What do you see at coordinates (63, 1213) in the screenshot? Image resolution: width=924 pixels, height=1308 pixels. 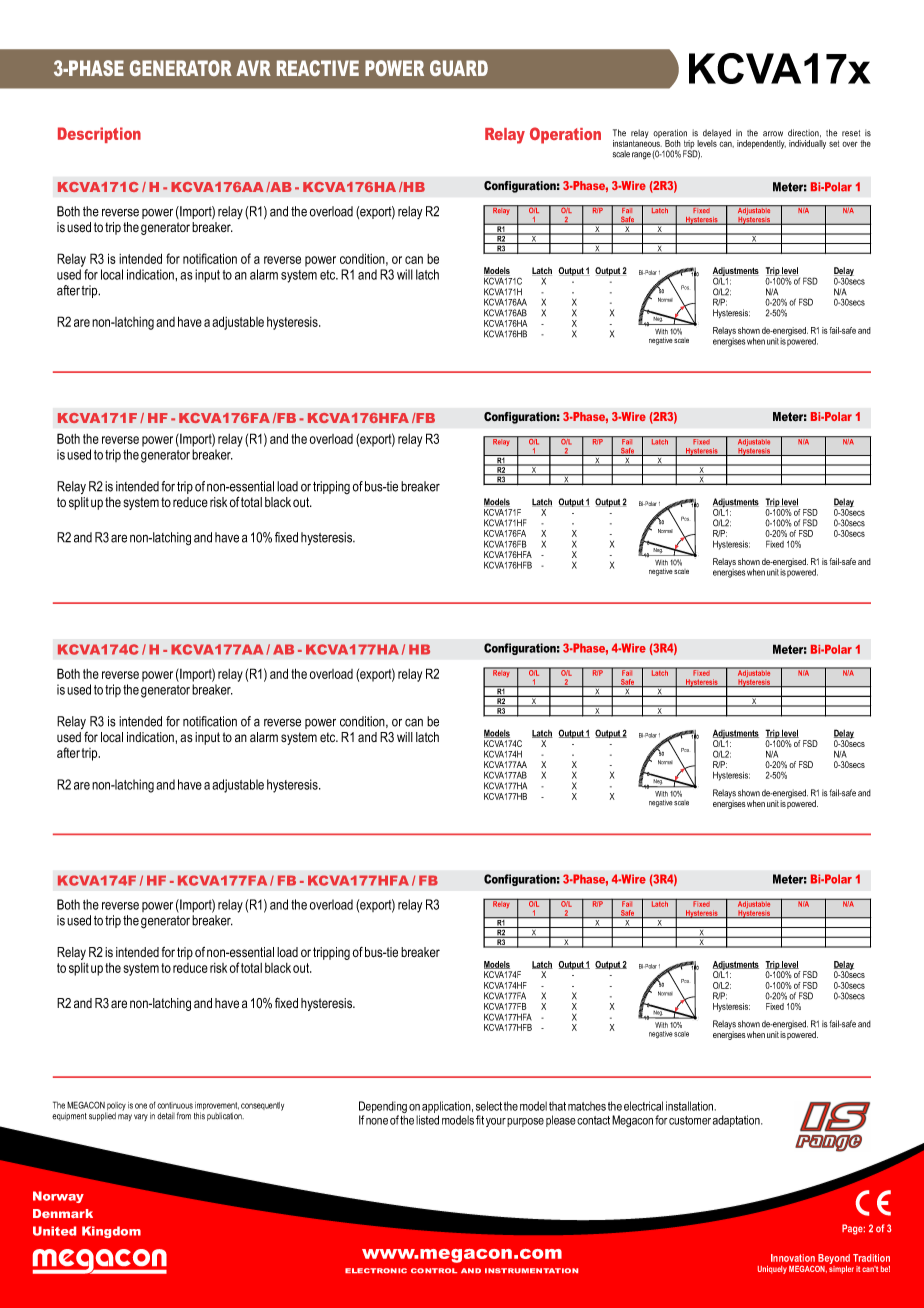 I see `Denmark` at bounding box center [63, 1213].
